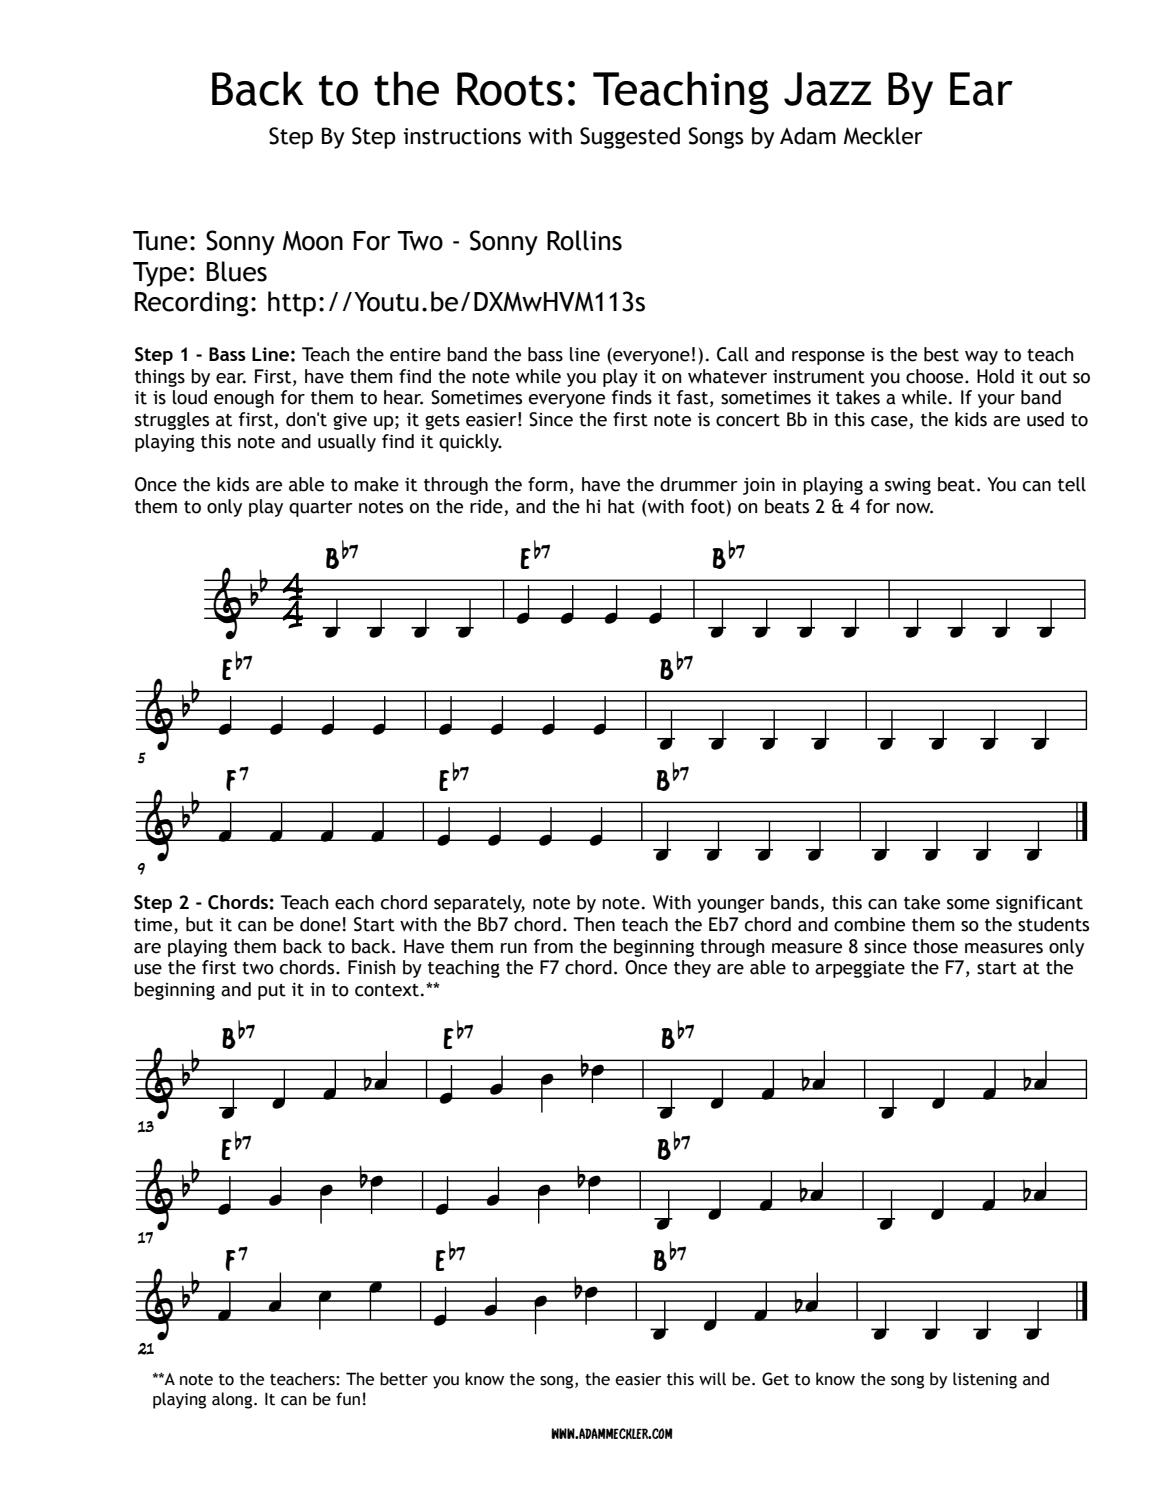 Image resolution: width=1155 pixels, height=1495 pixels. Describe the element at coordinates (233, 1400) in the screenshot. I see `along` at that location.
